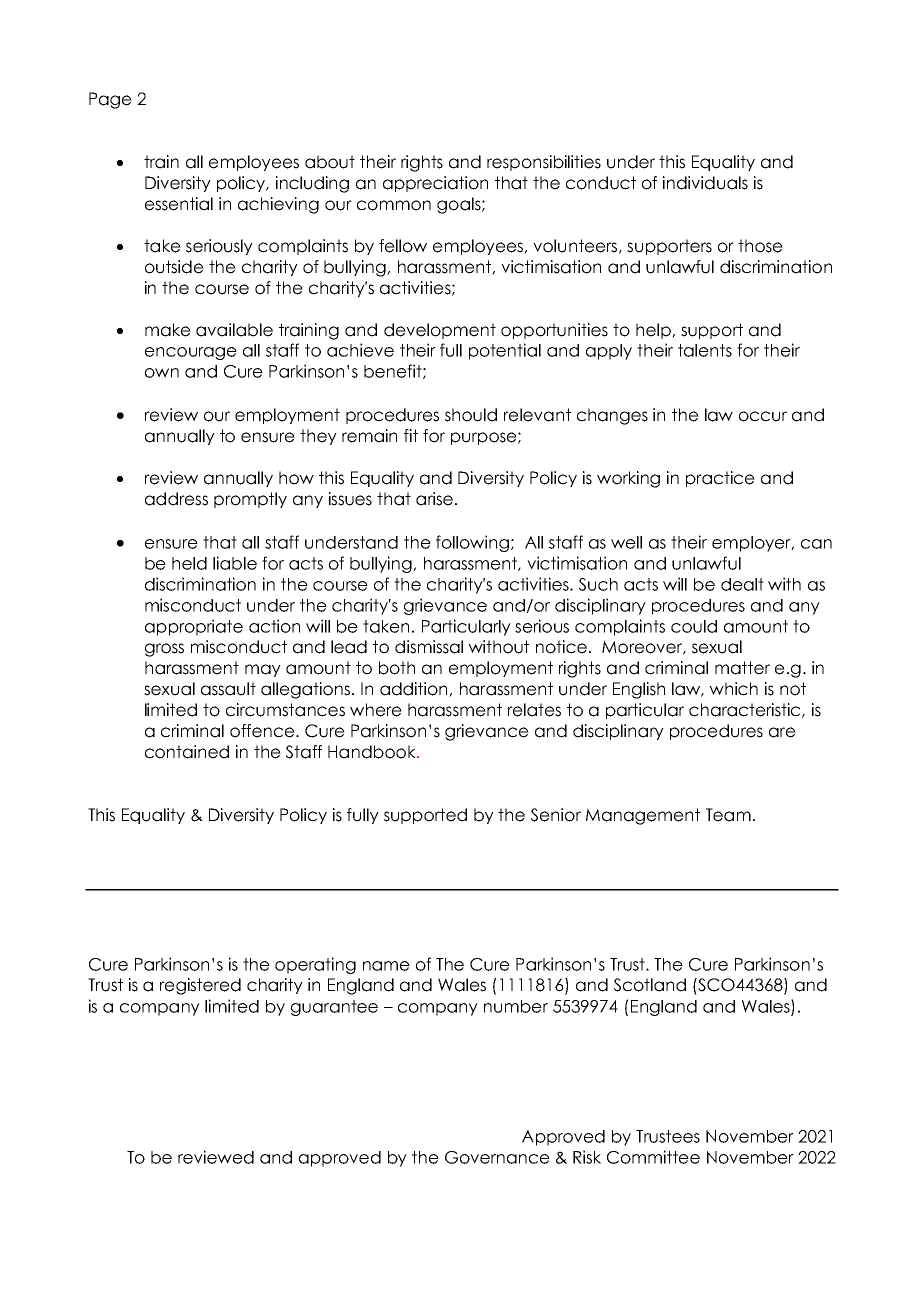  Describe the element at coordinates (200, 986) in the image. I see `registered` at that location.
